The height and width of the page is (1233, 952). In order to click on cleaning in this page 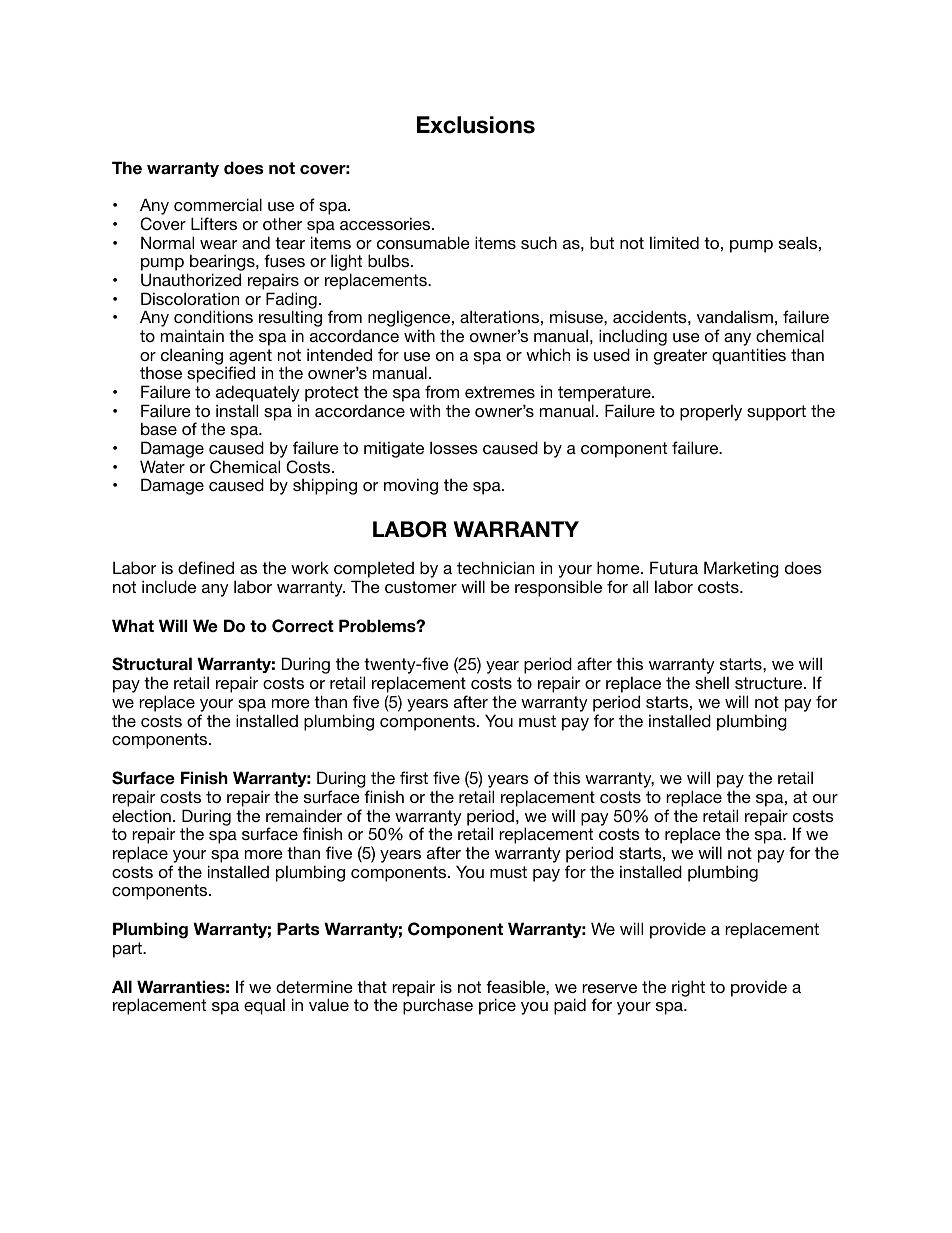, I will do `click(192, 356)`.
